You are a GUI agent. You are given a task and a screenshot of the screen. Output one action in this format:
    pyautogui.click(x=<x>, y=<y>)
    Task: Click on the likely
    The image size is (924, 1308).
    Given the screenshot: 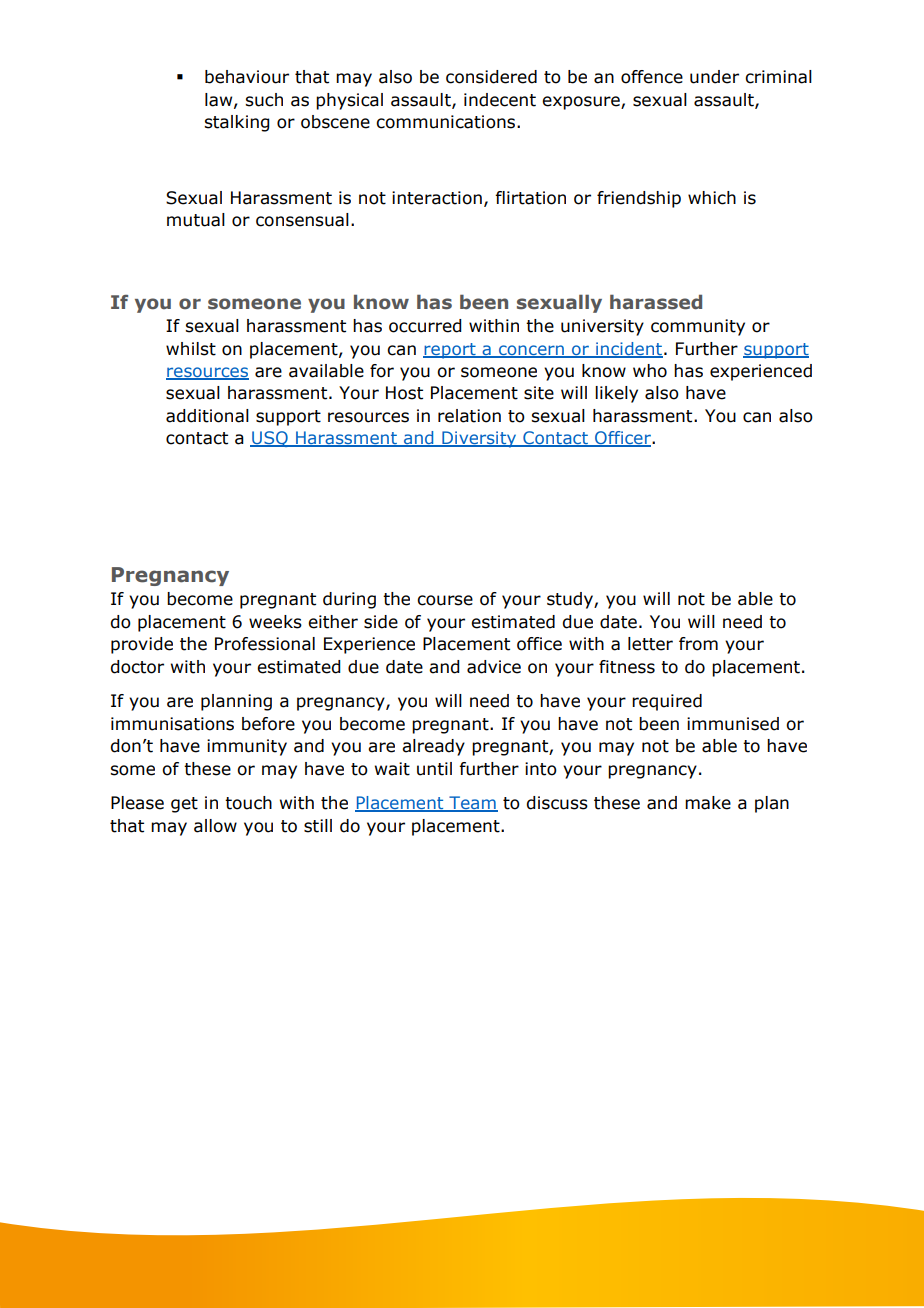 What is the action you would take?
    pyautogui.click(x=616, y=394)
